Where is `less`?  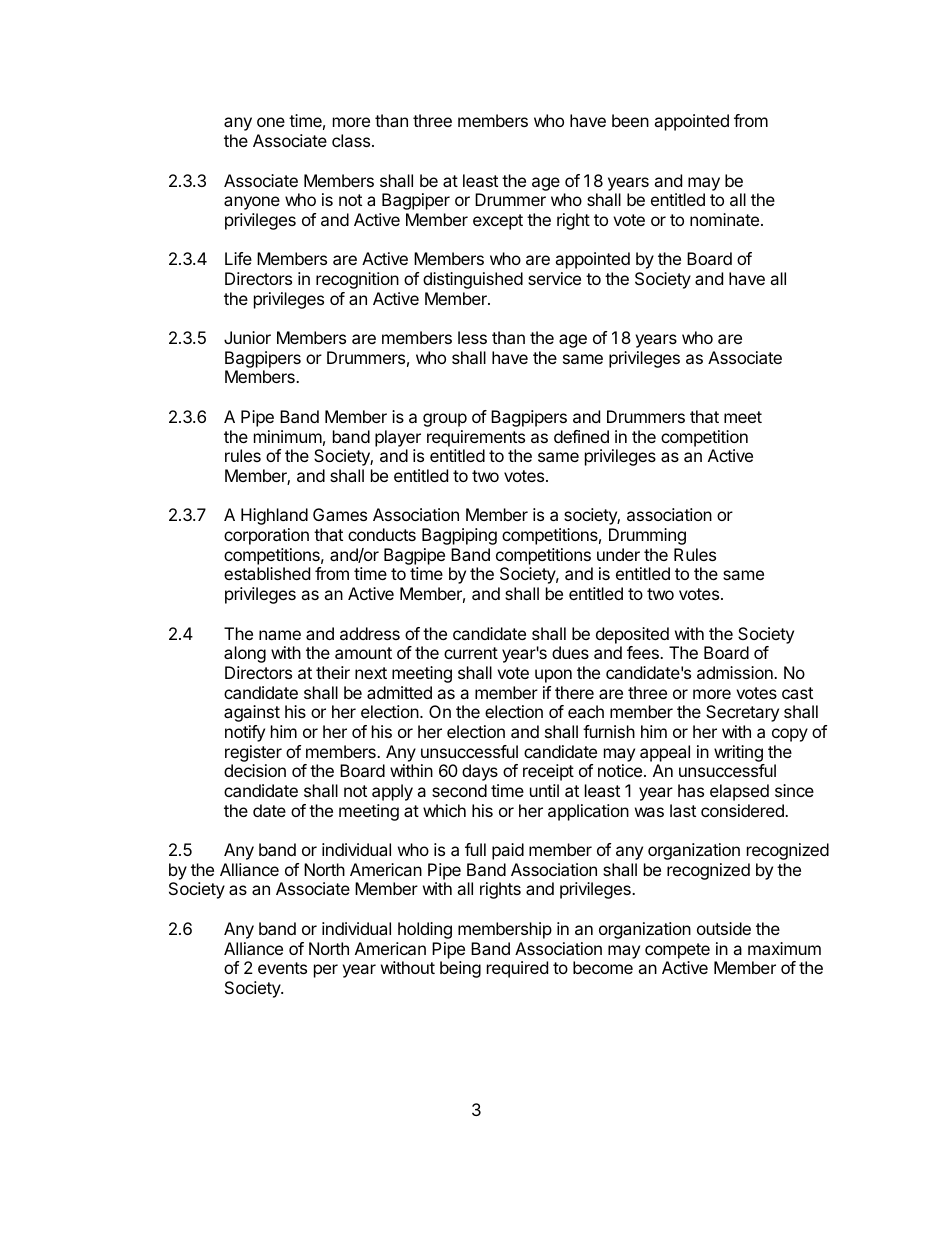
less is located at coordinates (472, 337).
